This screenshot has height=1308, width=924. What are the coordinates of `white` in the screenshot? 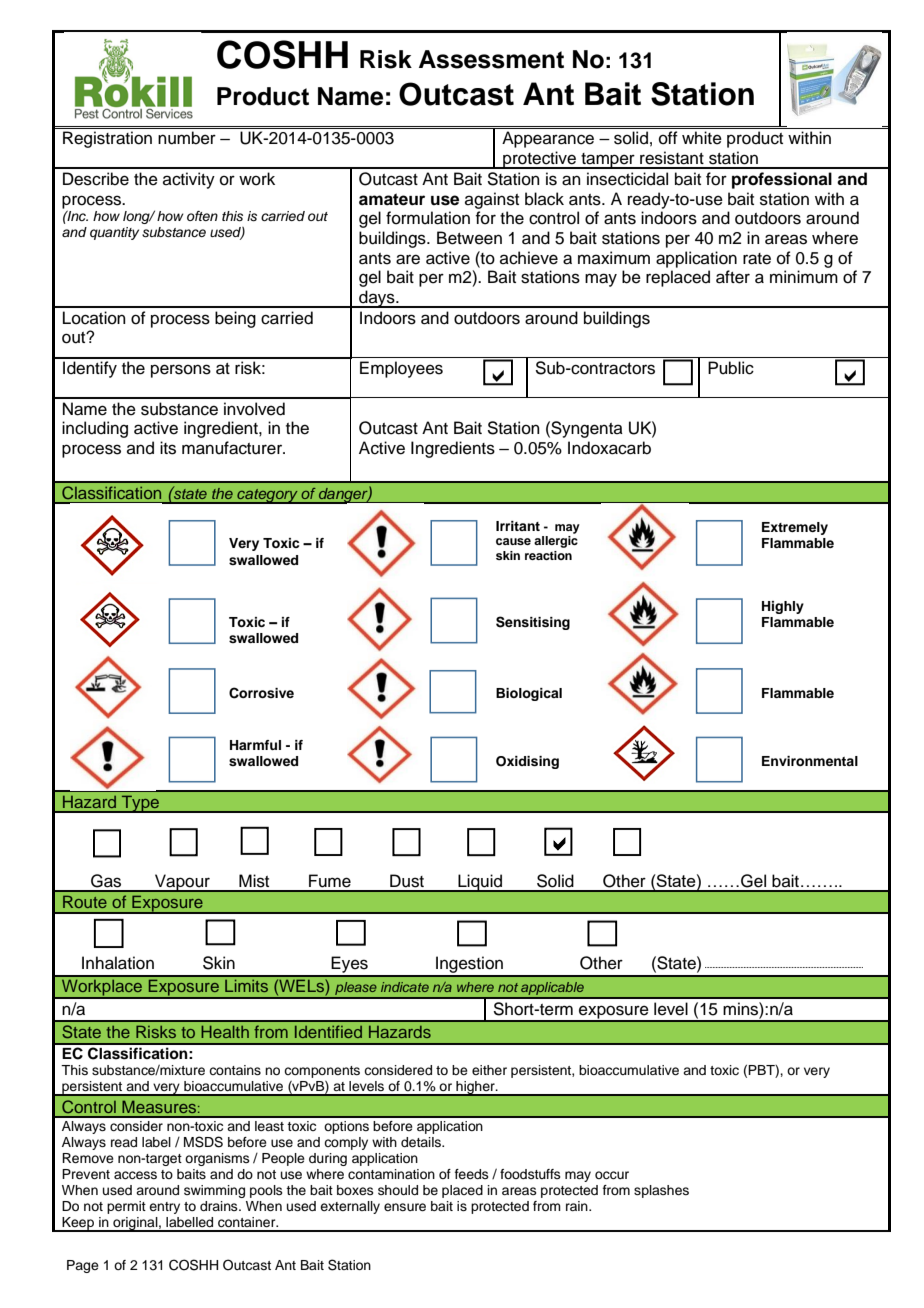 It's located at (702, 138).
